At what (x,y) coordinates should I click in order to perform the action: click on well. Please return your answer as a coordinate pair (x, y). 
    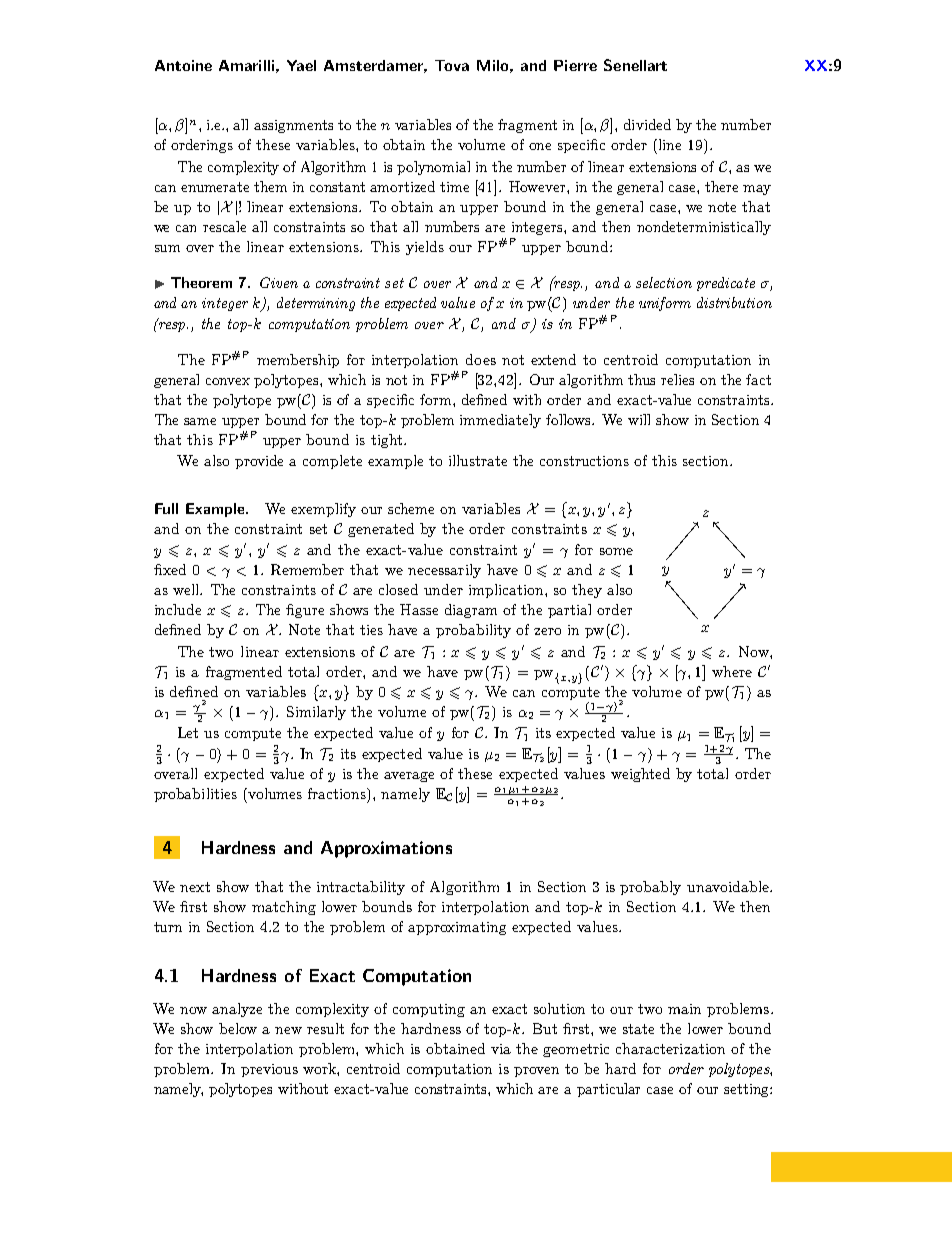
    Looking at the image, I should click on (187, 589).
